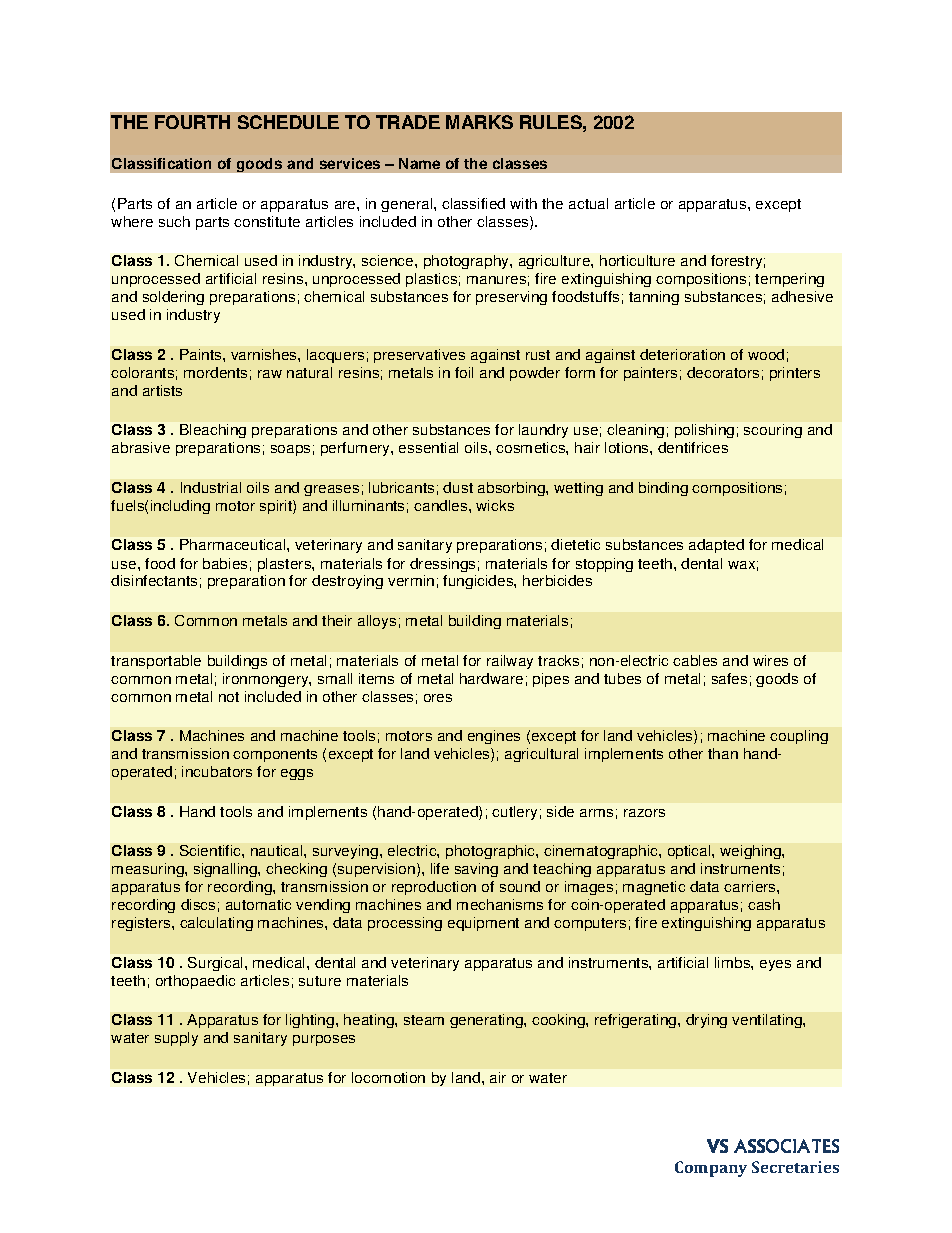 The image size is (952, 1233). Describe the element at coordinates (479, 122) in the document. I see `MARKS` at that location.
